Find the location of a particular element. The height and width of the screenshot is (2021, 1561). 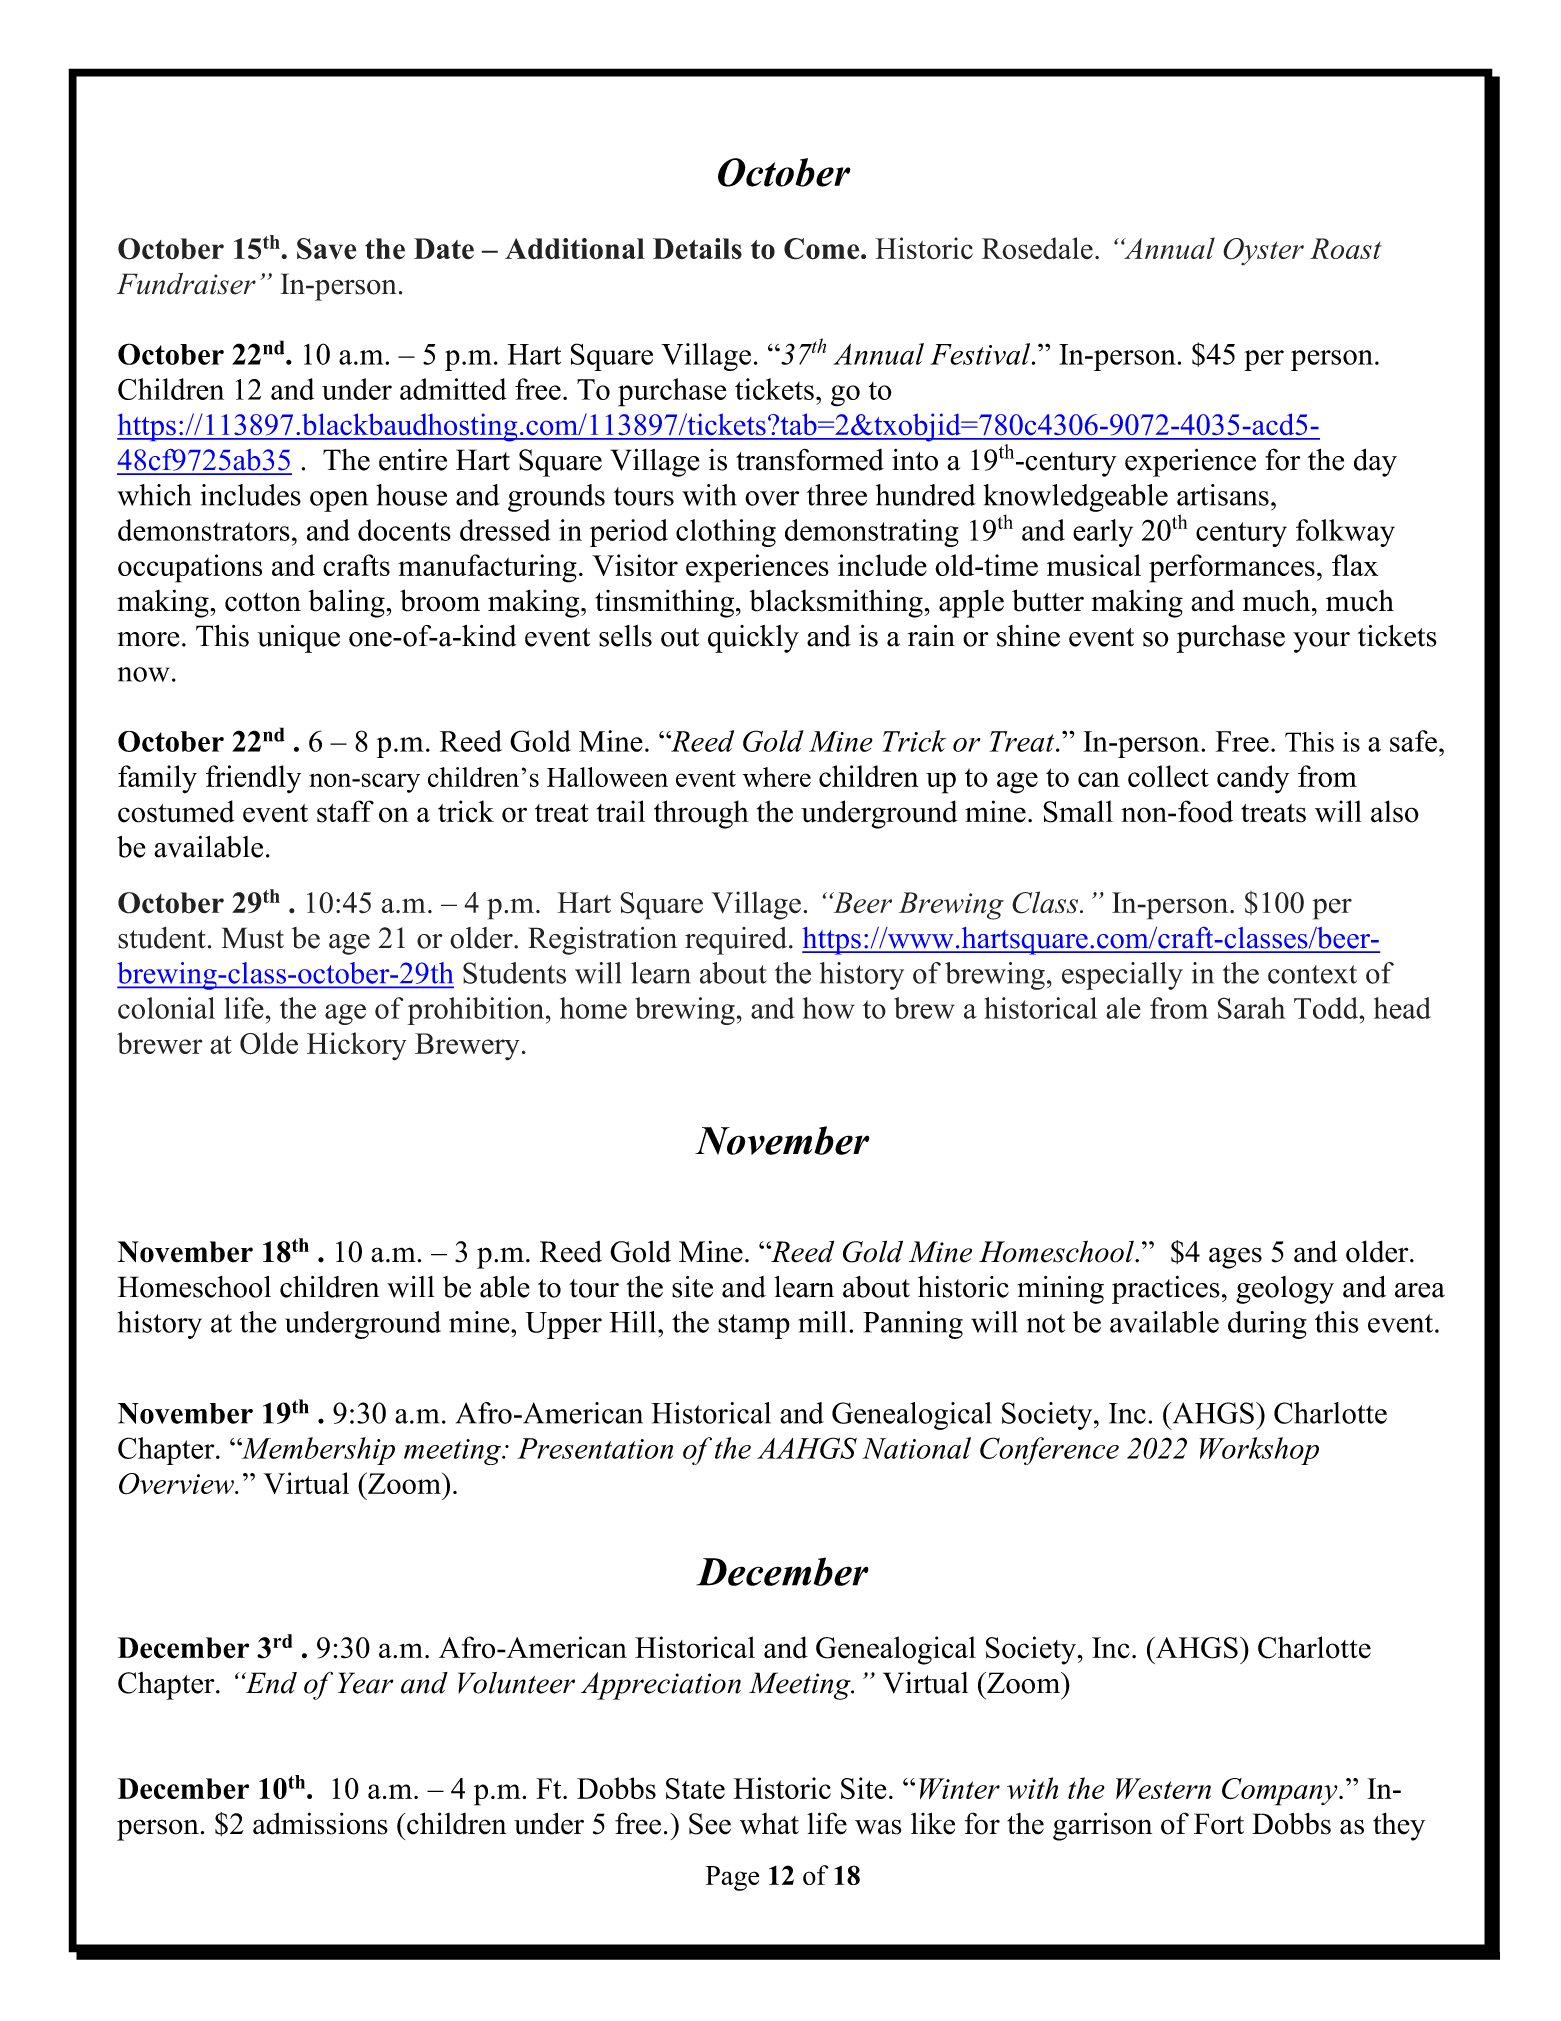

Roast is located at coordinates (1346, 248).
